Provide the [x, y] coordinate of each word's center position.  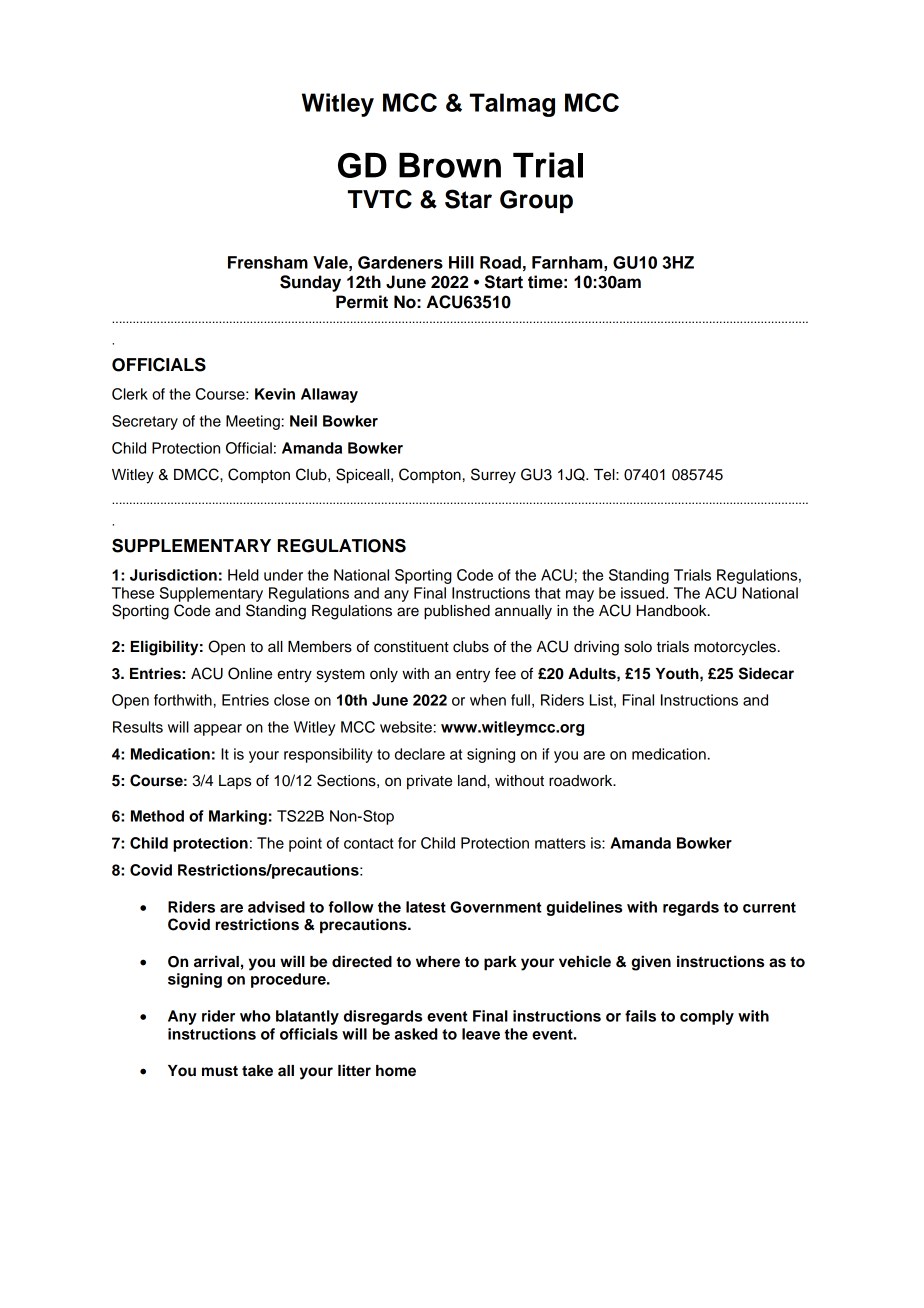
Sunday [310, 283]
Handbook [673, 611]
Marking [238, 817]
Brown [450, 165]
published [457, 612]
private [429, 782]
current [769, 907]
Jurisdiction [173, 575]
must [220, 1071]
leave [481, 1034]
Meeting [253, 422]
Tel [605, 475]
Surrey [493, 476]
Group [536, 201]
